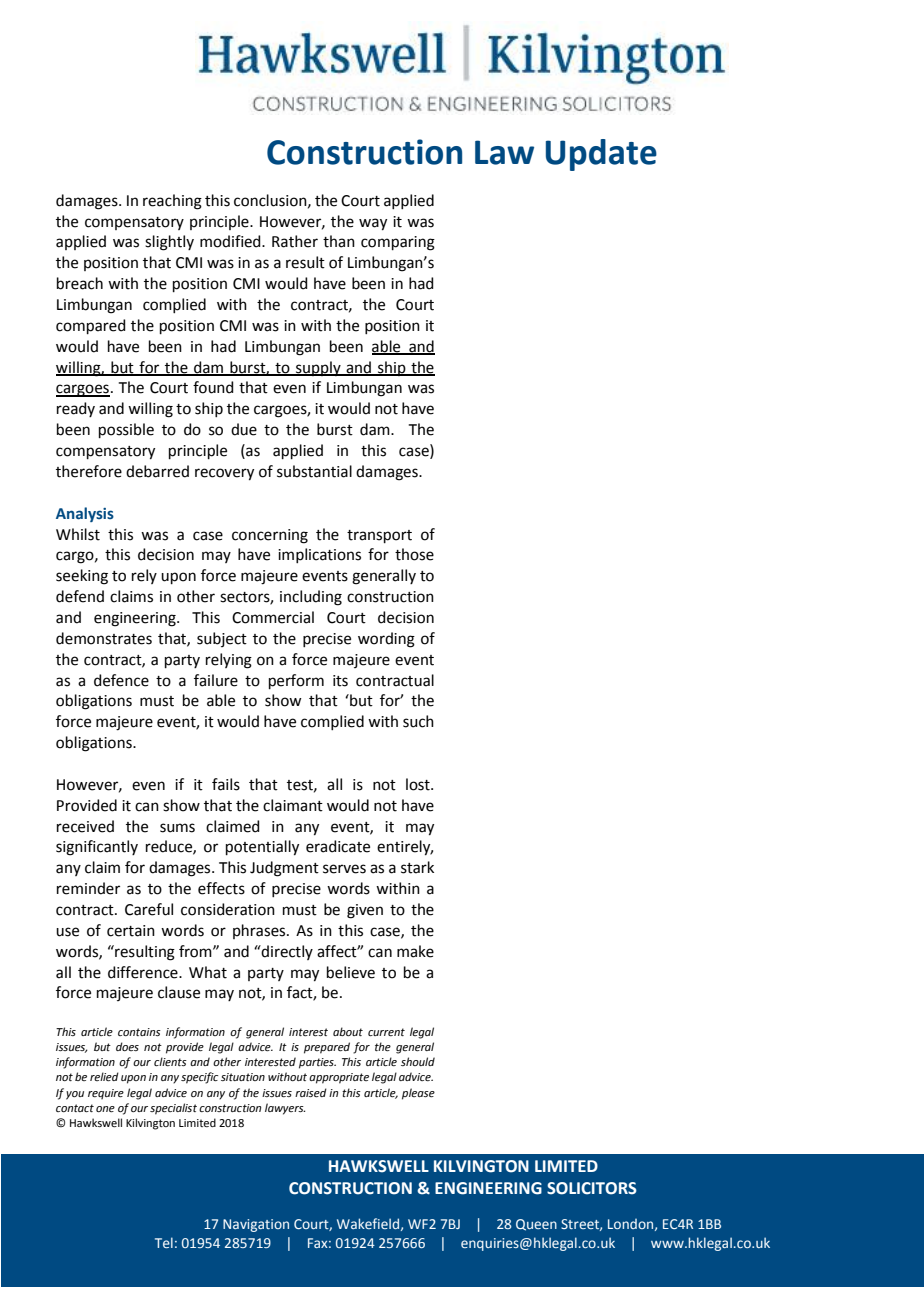 The width and height of the screenshot is (924, 1308). I want to click on Update, so click(601, 155).
